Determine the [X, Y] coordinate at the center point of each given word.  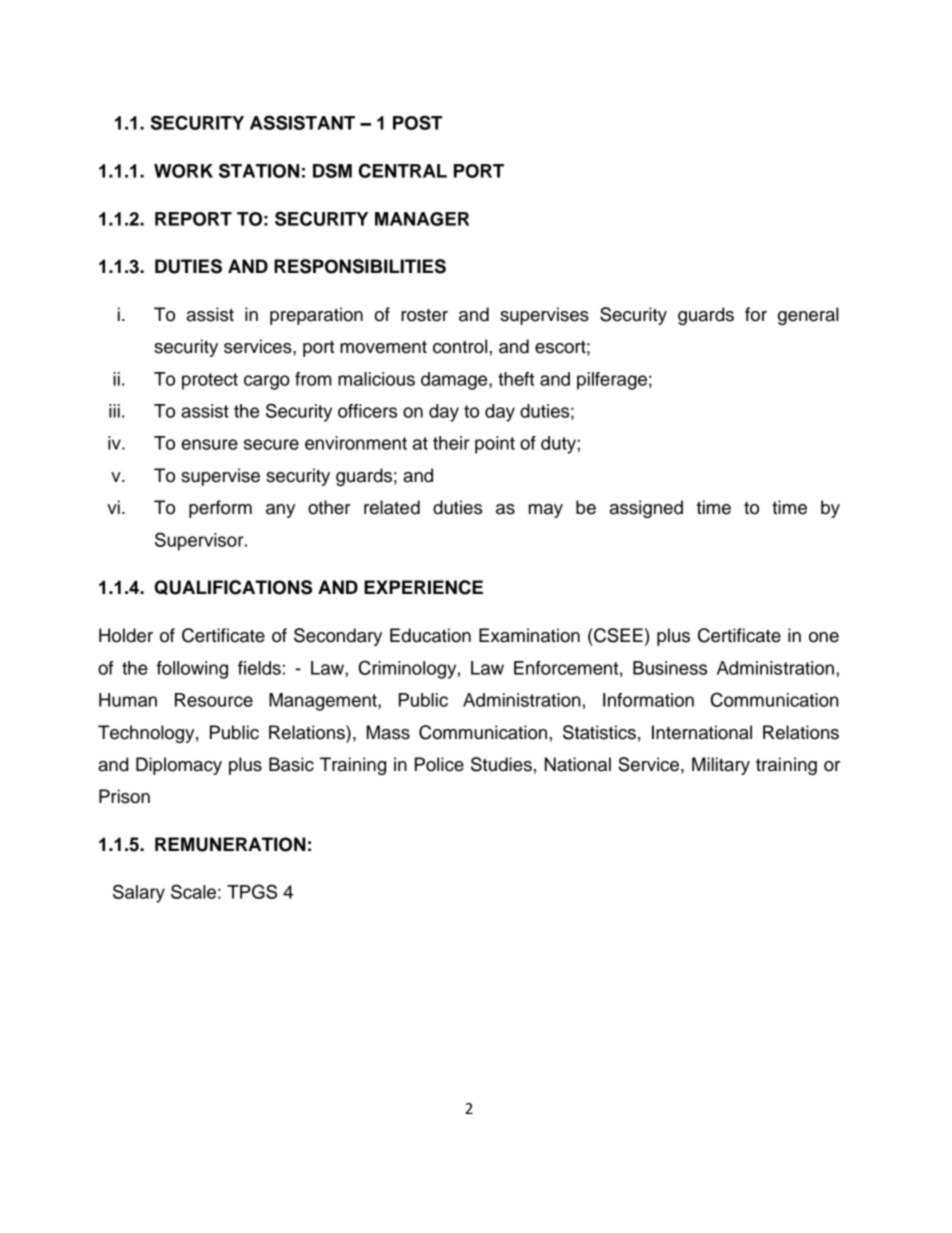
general [808, 316]
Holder [126, 635]
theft [516, 379]
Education [430, 635]
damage [455, 381]
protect [210, 381]
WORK [183, 171]
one [824, 637]
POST [417, 122]
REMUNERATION [230, 844]
